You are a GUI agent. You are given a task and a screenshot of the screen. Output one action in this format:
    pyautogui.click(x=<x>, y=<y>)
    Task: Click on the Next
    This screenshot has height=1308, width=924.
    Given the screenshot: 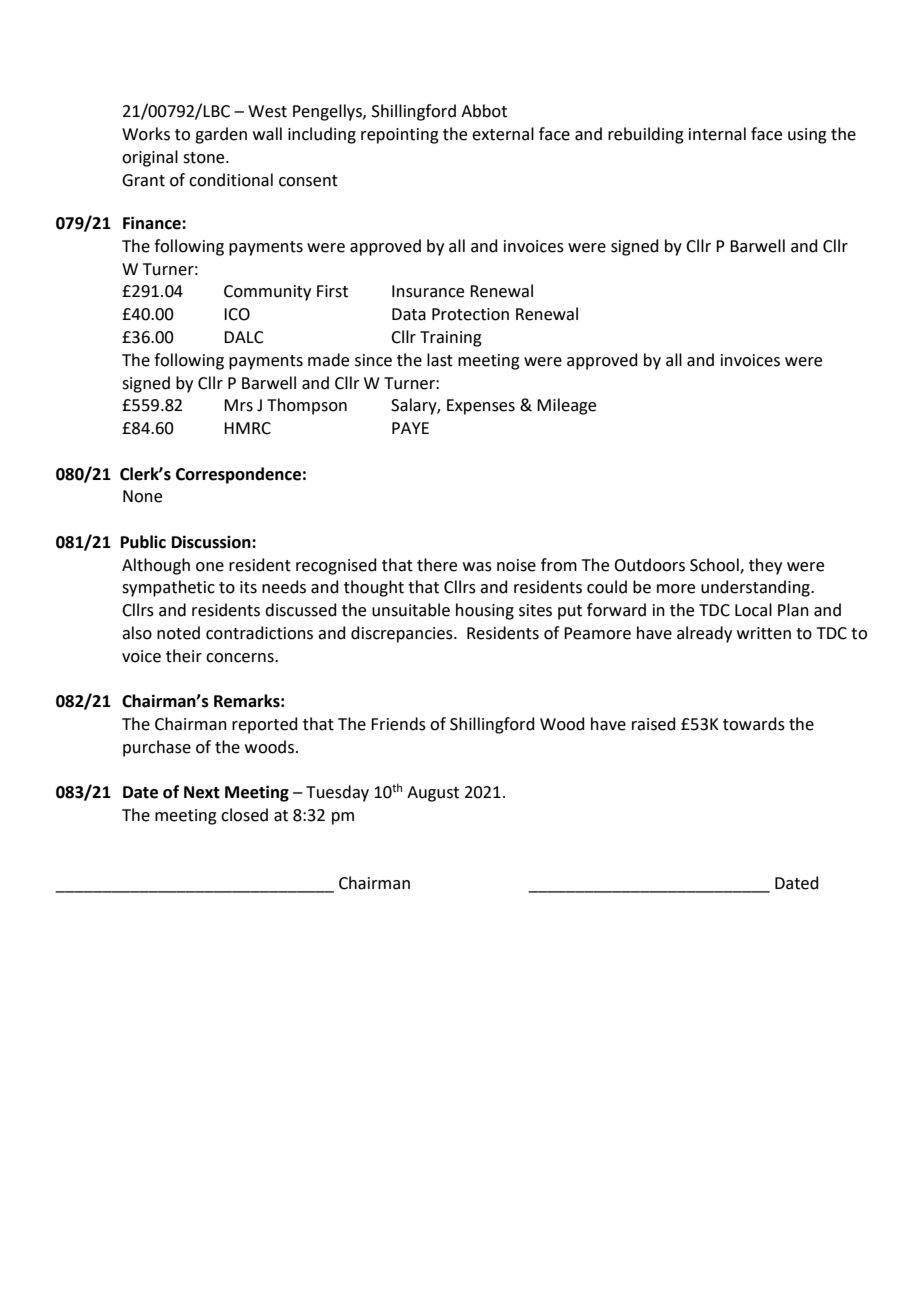 What is the action you would take?
    pyautogui.click(x=202, y=792)
